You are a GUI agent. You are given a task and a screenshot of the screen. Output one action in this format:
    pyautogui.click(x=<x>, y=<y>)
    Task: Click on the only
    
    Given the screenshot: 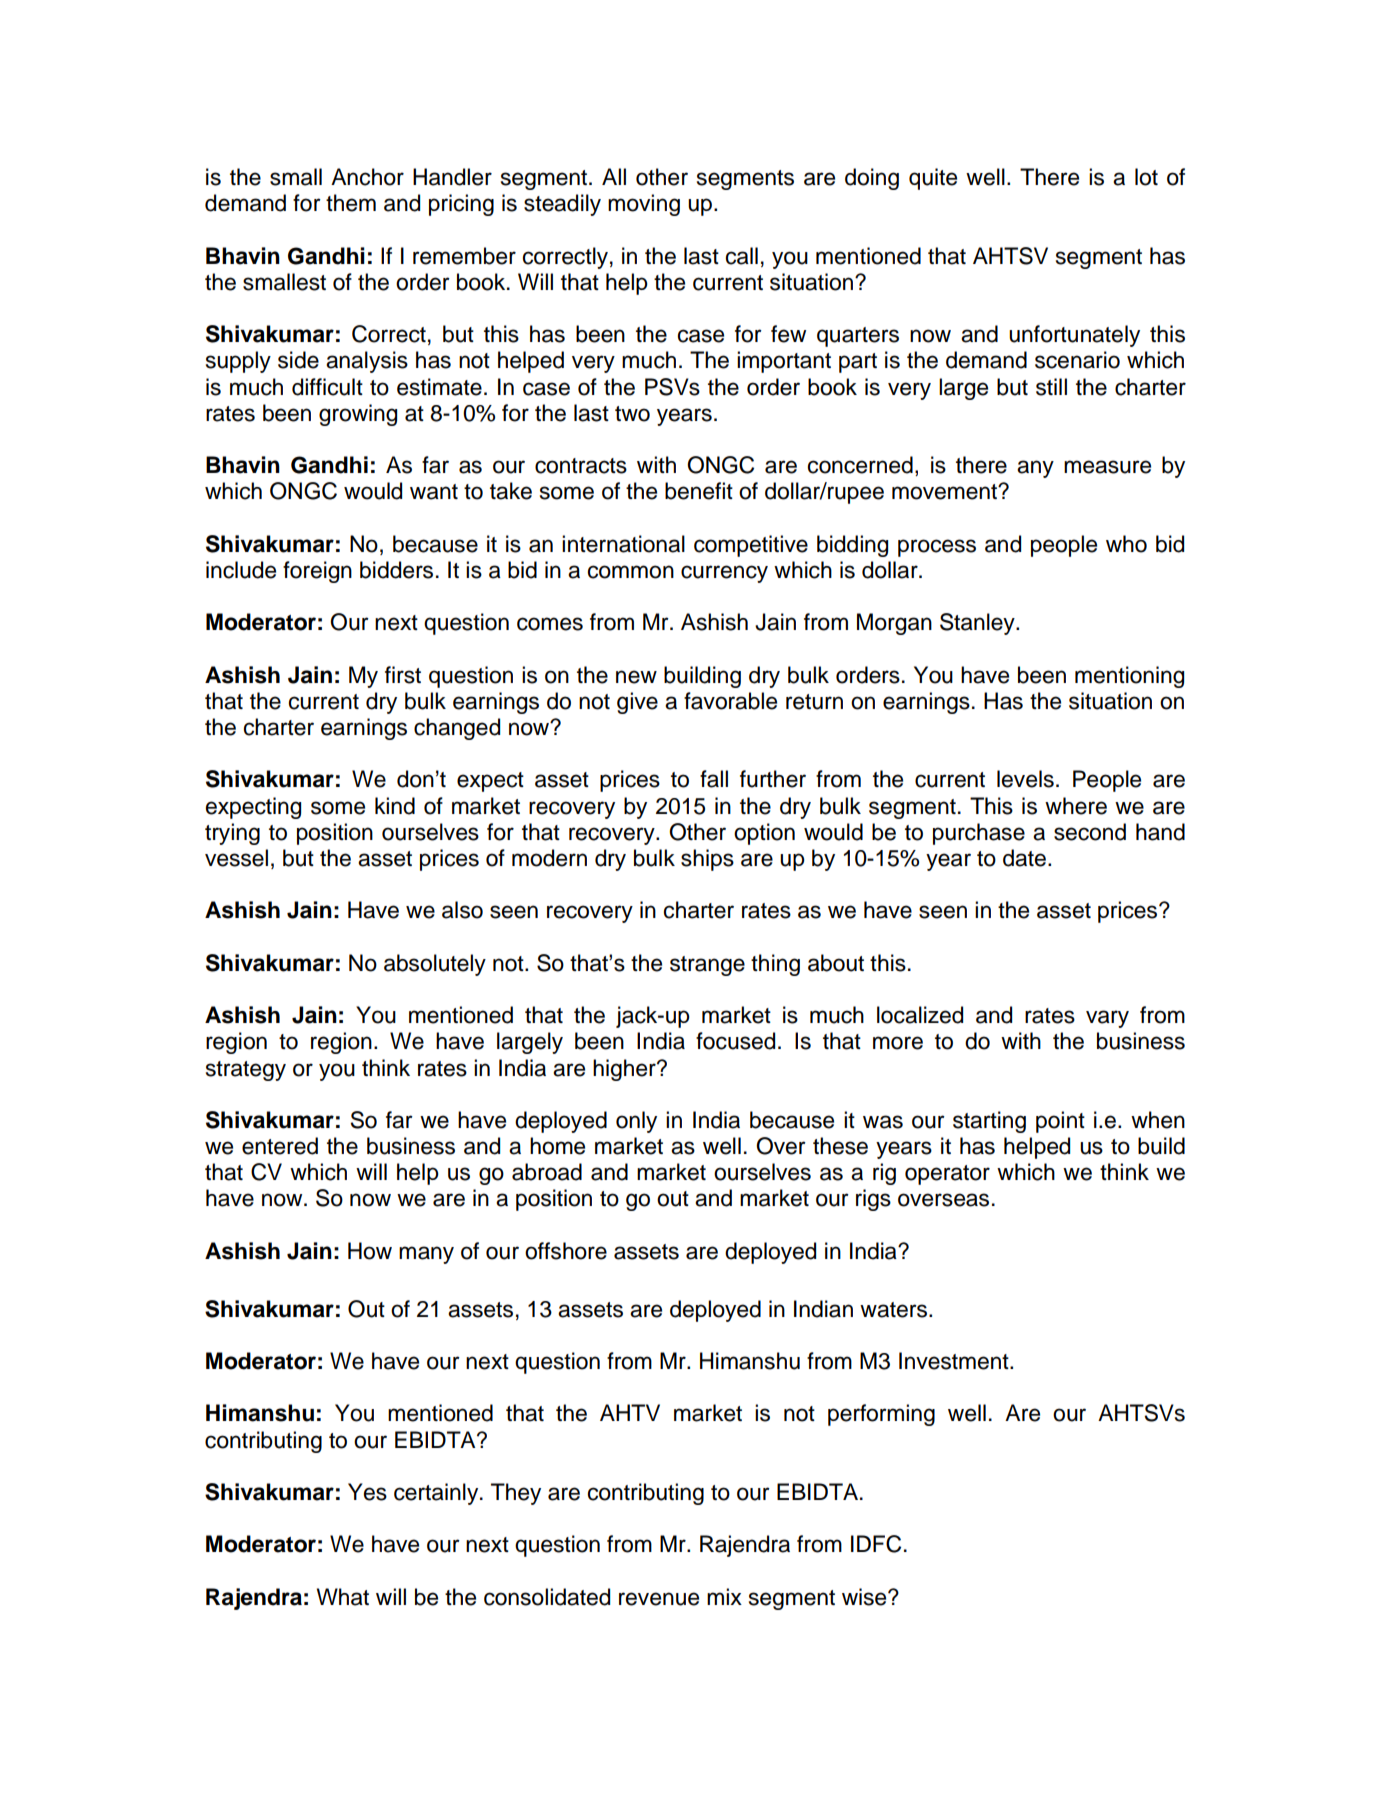 What is the action you would take?
    pyautogui.click(x=636, y=1122)
